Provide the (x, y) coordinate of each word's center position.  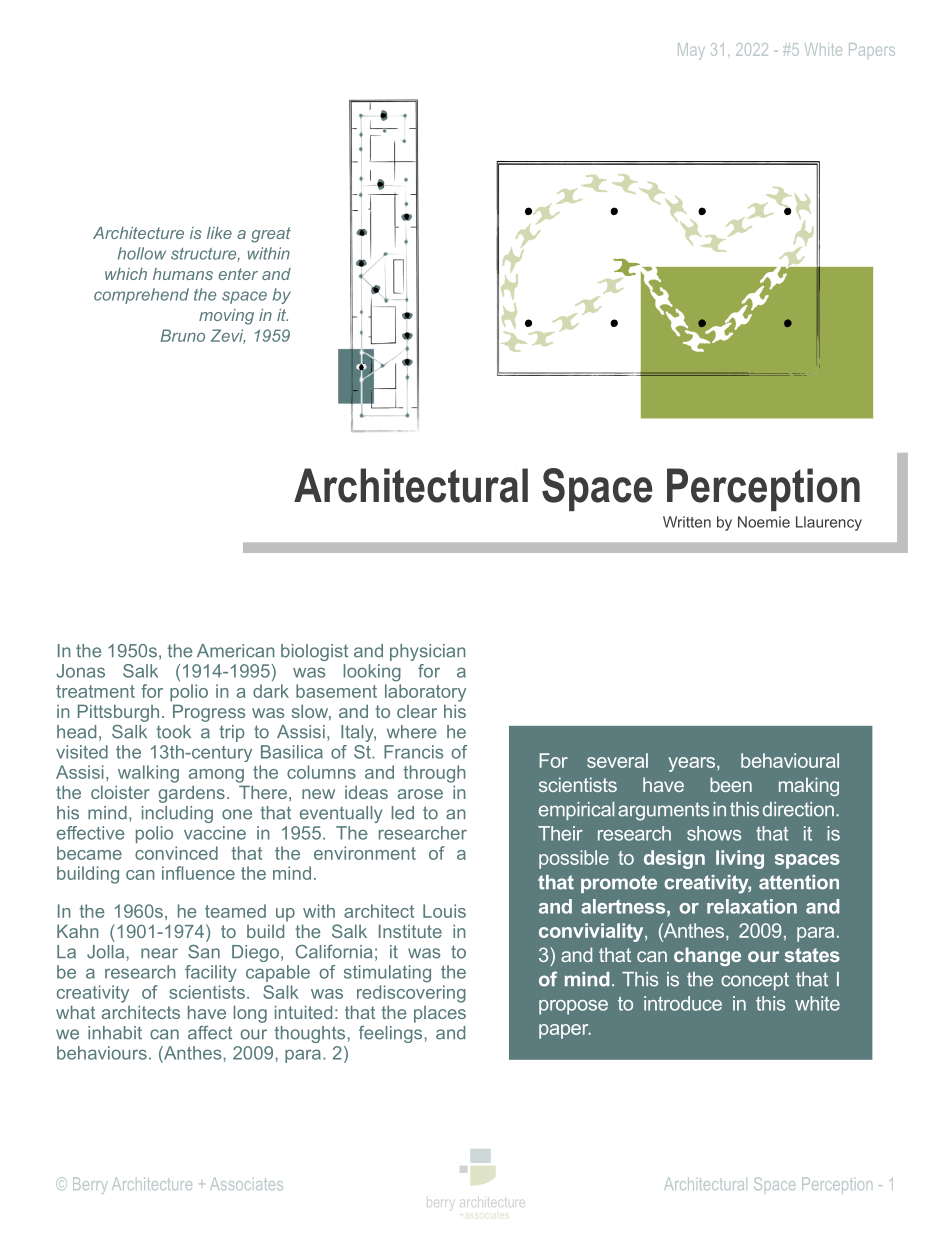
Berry (90, 1185)
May (691, 51)
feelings (392, 1034)
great (271, 235)
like (219, 233)
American (236, 651)
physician (428, 652)
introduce (683, 1003)
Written (687, 522)
